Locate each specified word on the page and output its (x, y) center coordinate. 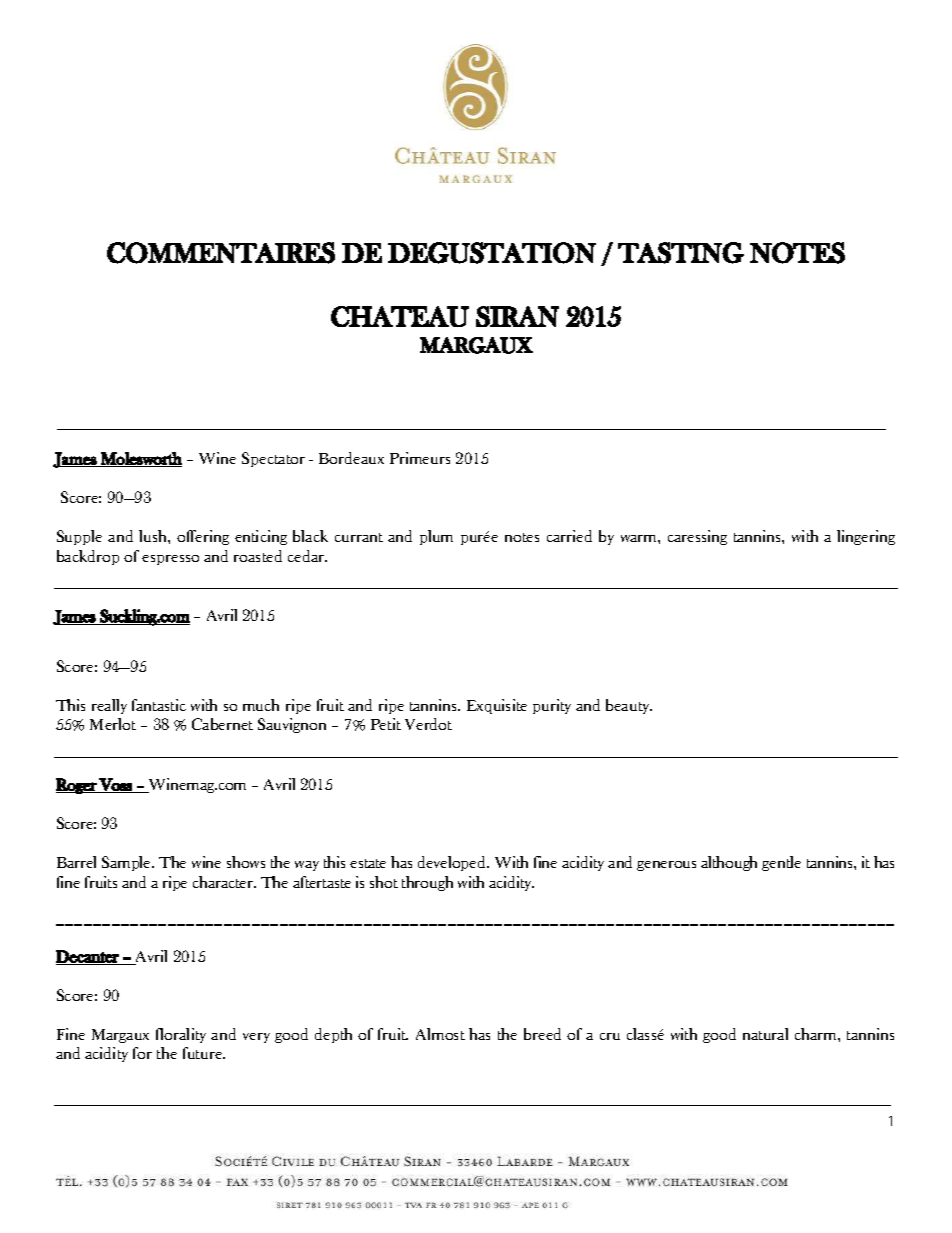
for (142, 1053)
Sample (128, 863)
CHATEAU (400, 316)
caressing (697, 537)
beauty (629, 706)
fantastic (159, 705)
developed (453, 863)
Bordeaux (351, 458)
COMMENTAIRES (221, 253)
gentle (781, 863)
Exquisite (497, 706)
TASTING (681, 253)
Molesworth (140, 459)
